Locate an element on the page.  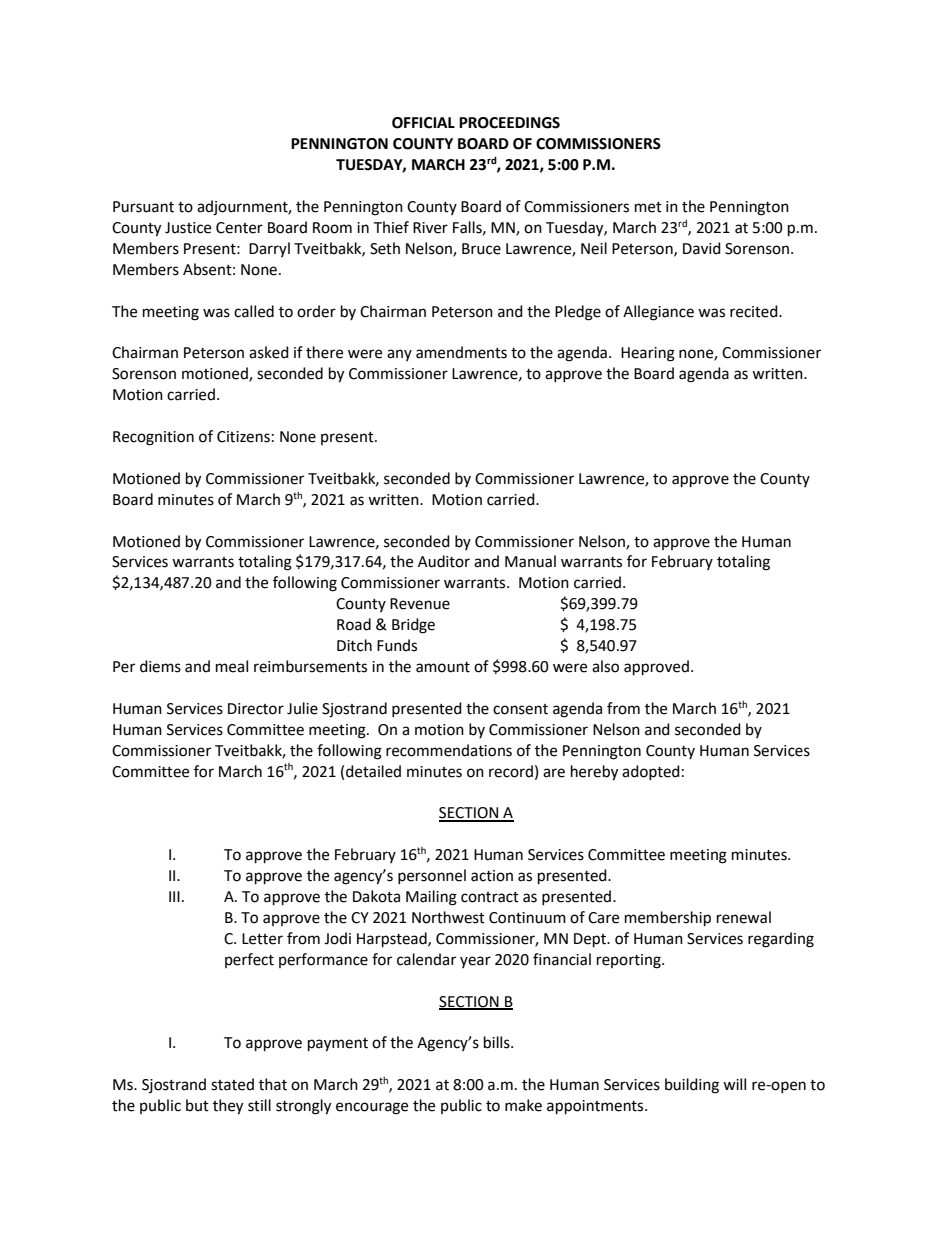
Citizens is located at coordinates (243, 437).
